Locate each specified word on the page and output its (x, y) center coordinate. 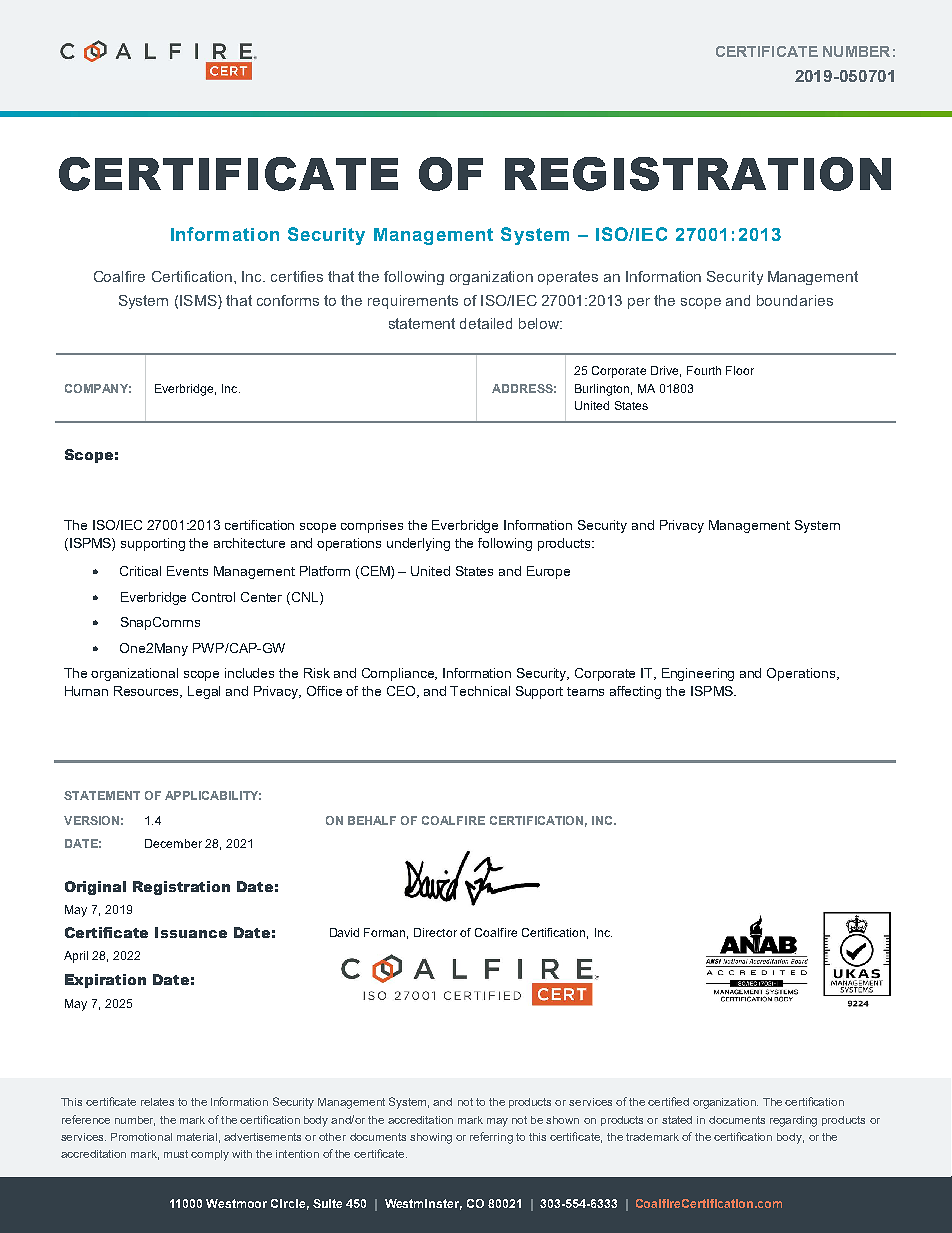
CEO (403, 692)
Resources (148, 692)
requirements (413, 302)
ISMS (199, 300)
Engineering (698, 674)
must (176, 1154)
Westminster (423, 1204)
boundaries (795, 300)
